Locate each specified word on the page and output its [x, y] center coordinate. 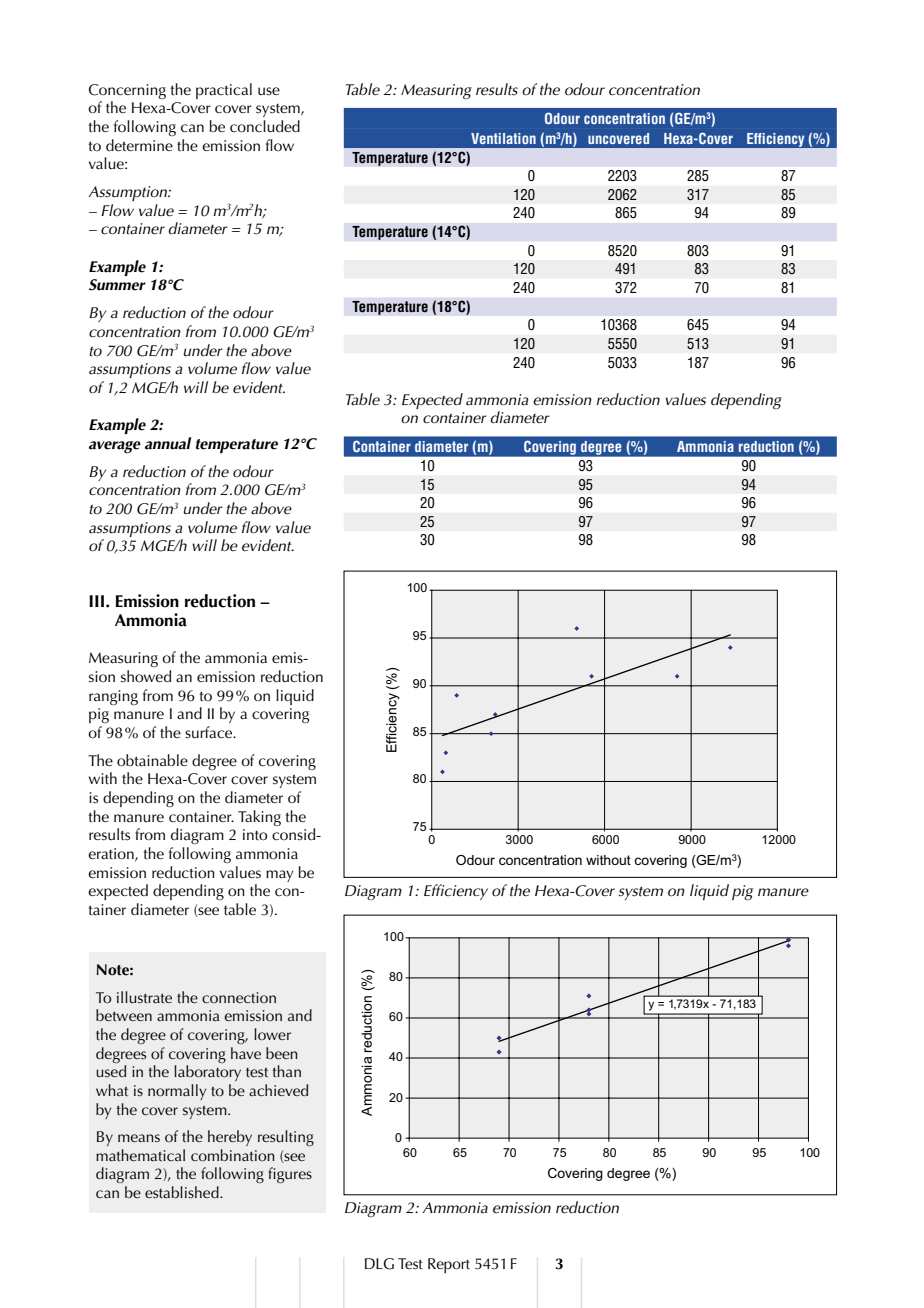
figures [290, 1175]
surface [210, 732]
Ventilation [503, 138]
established [183, 1192]
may [279, 876]
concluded [265, 126]
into [255, 835]
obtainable [152, 760]
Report [449, 1265]
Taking [259, 818]
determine [139, 145]
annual [168, 443]
